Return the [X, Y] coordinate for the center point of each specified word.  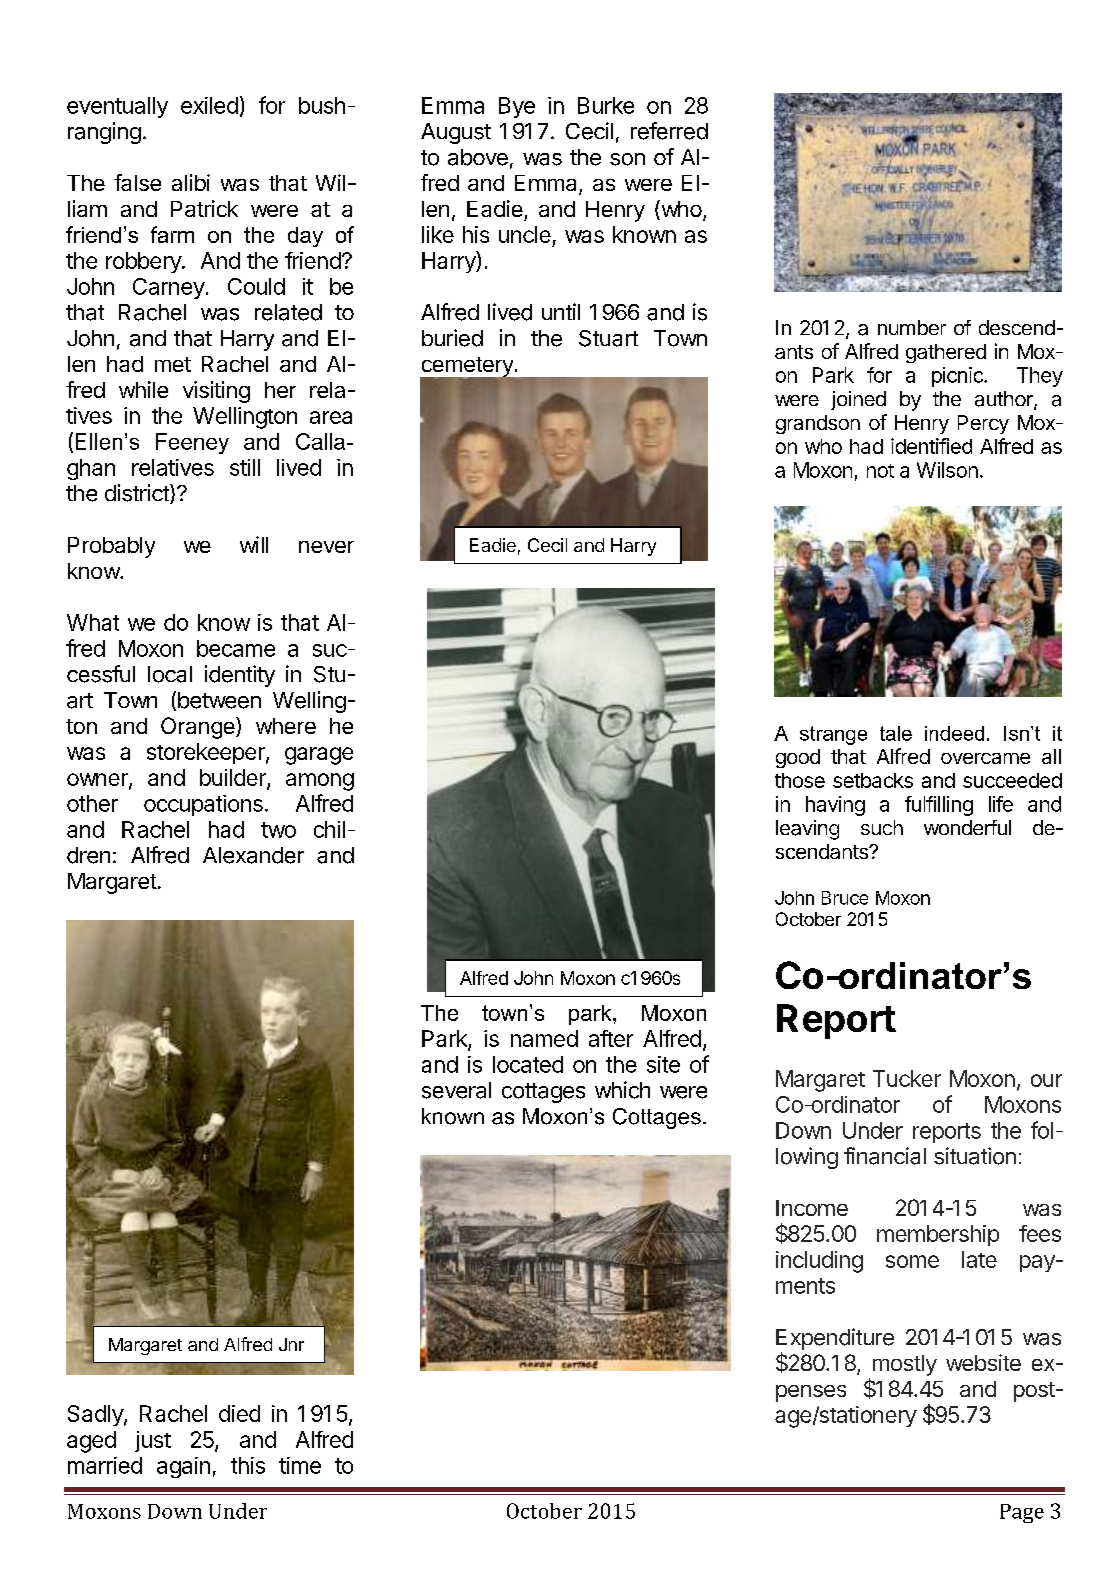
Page [1022, 1513]
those [800, 780]
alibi [191, 182]
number [912, 327]
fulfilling [939, 806]
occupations [203, 805]
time [300, 1465]
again [183, 1467]
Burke [606, 105]
